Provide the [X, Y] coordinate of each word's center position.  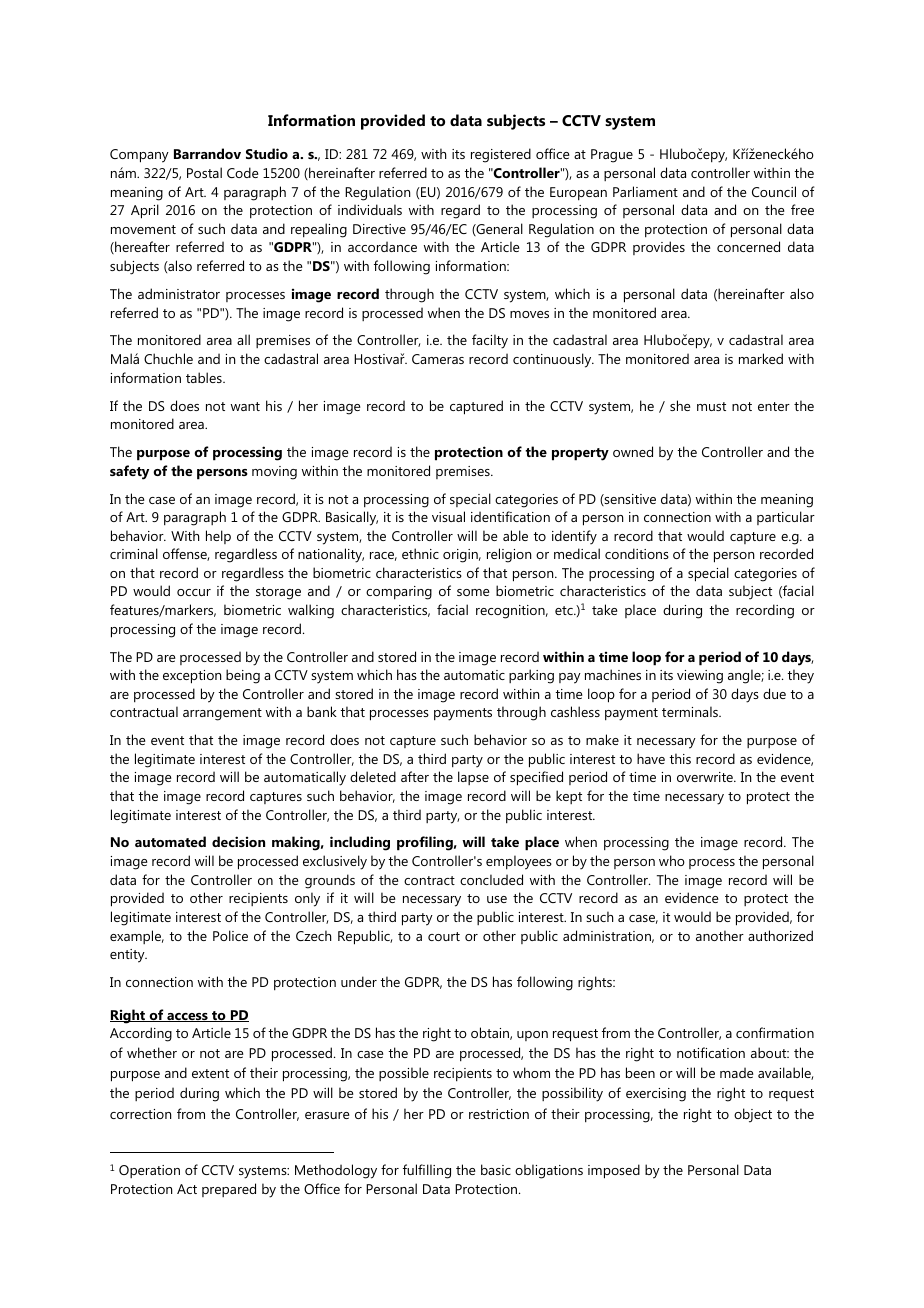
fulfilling [427, 1171]
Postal [204, 172]
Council [774, 191]
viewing [700, 677]
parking [531, 676]
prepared [229, 1190]
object [753, 1115]
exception [192, 677]
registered [501, 155]
